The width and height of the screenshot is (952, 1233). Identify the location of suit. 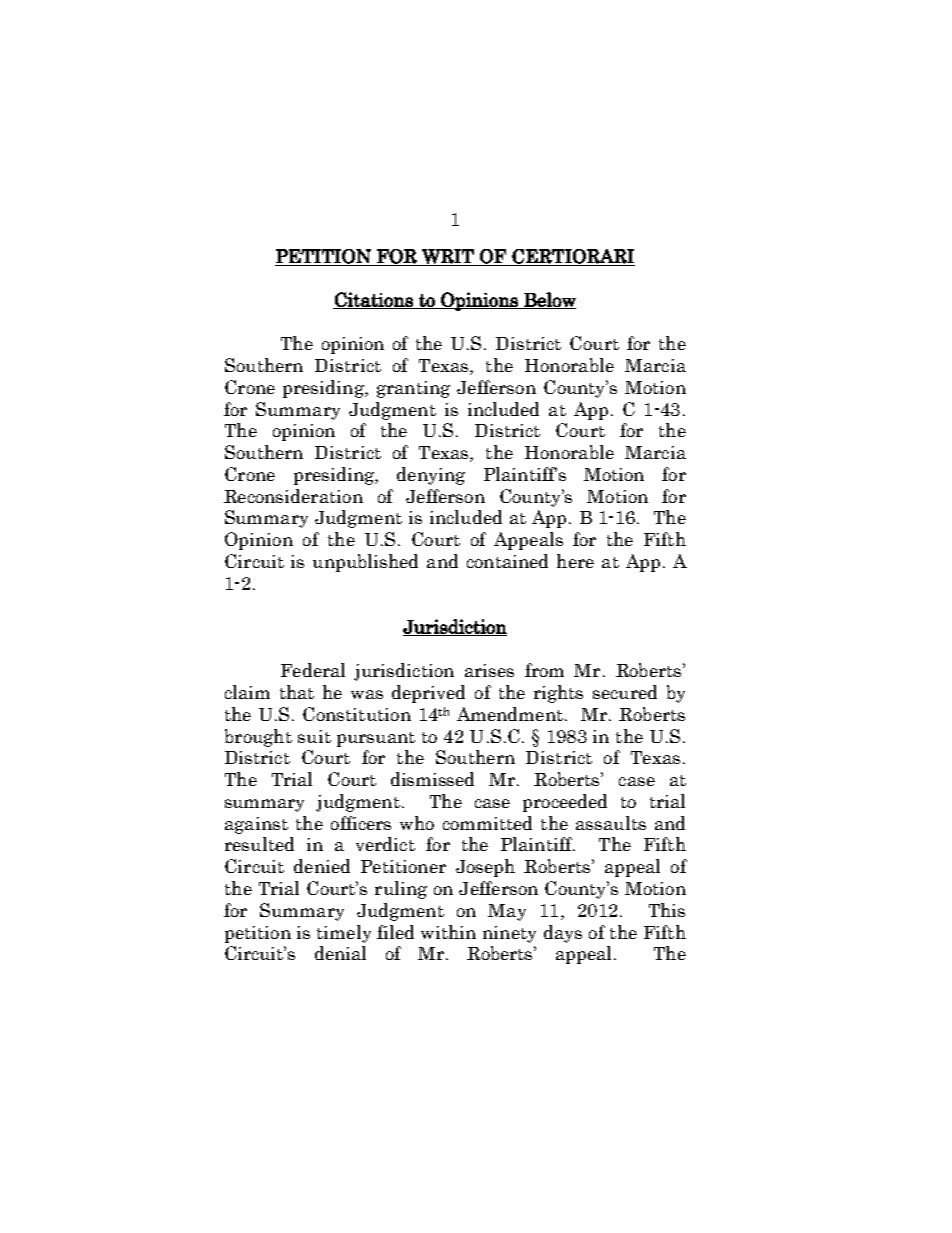
(314, 736).
